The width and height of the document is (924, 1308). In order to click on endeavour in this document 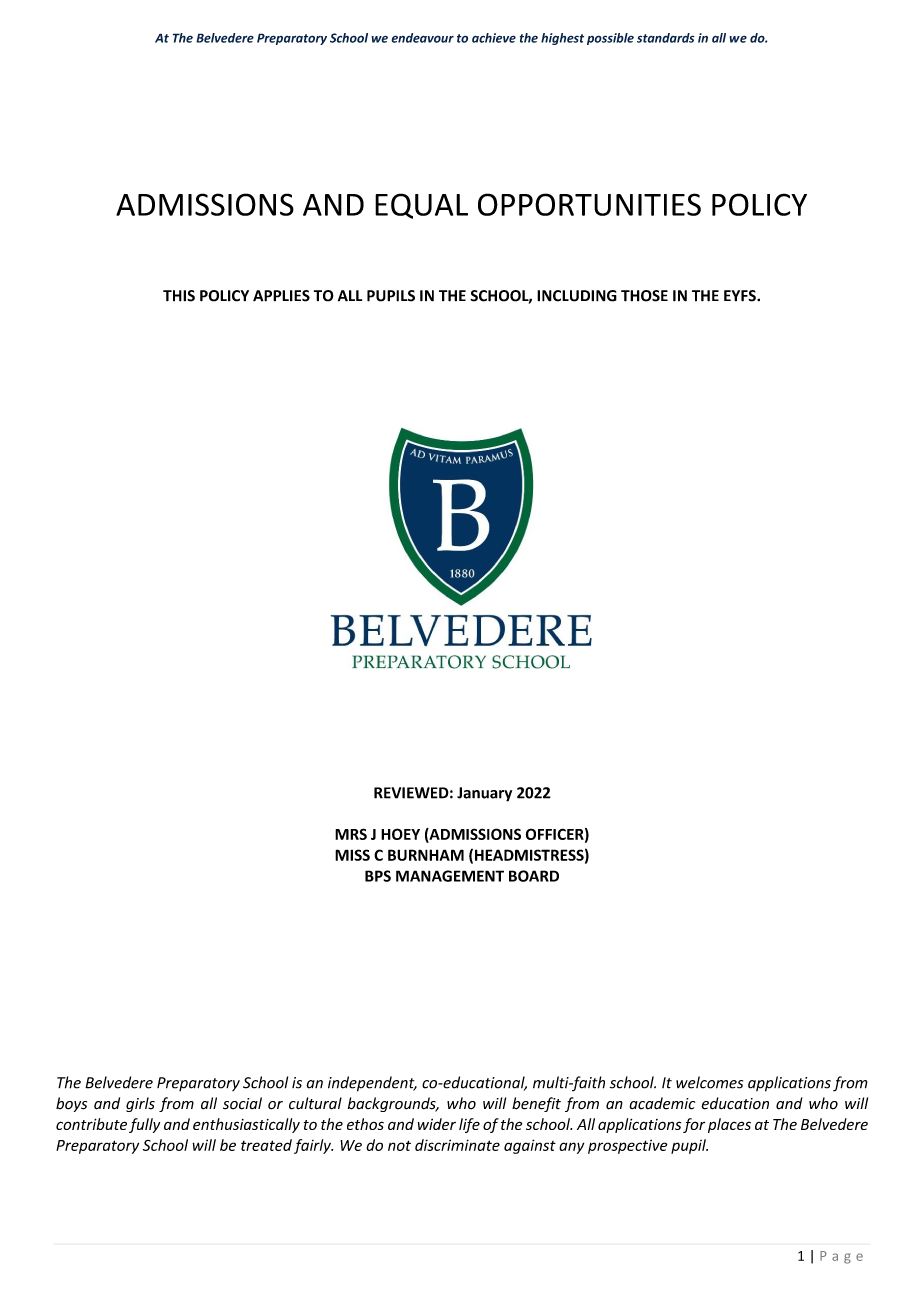, I will do `click(422, 38)`.
